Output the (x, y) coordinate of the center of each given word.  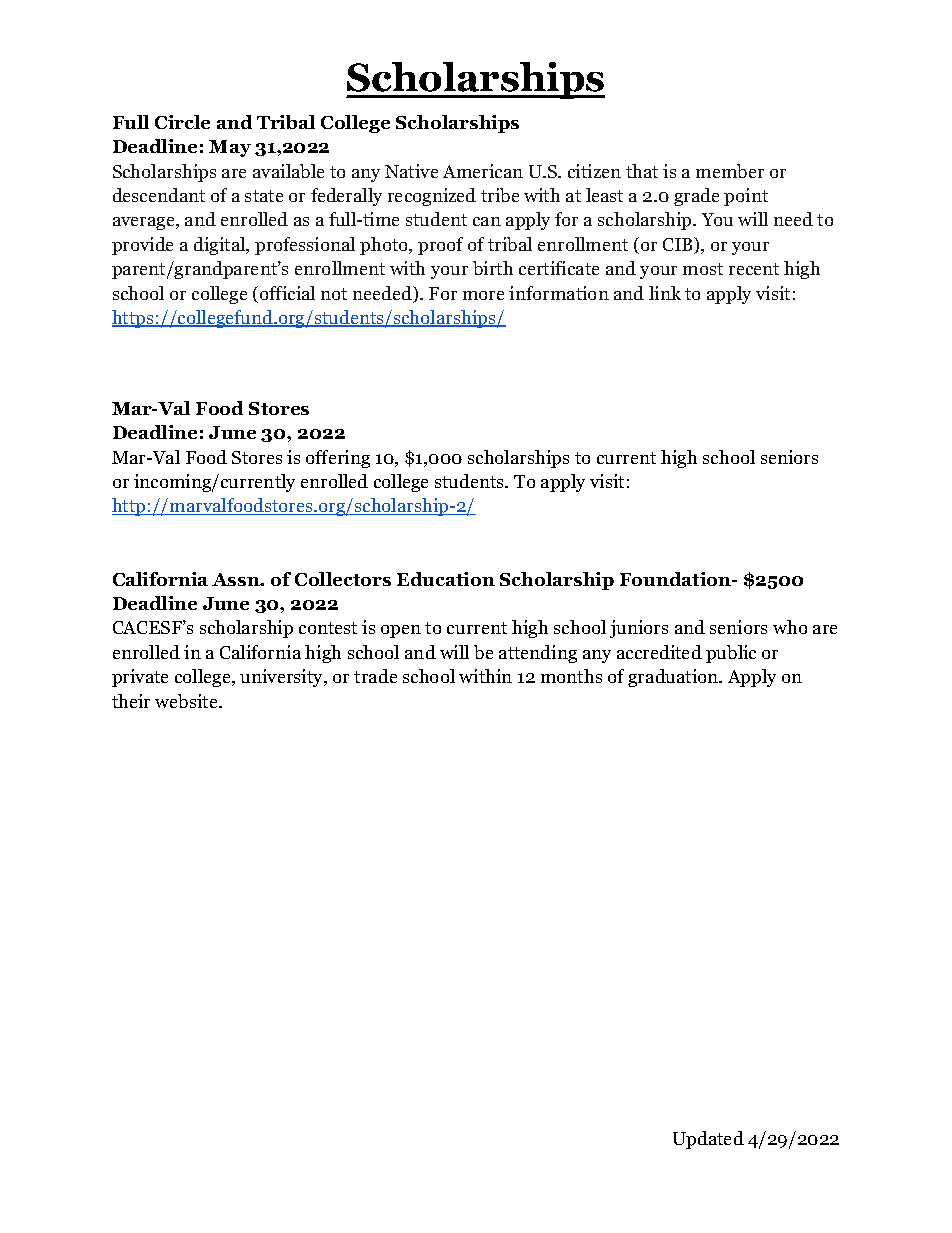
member (730, 171)
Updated (708, 1140)
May (230, 148)
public (731, 654)
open (401, 631)
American (483, 171)
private (140, 678)
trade (375, 676)
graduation (674, 678)
